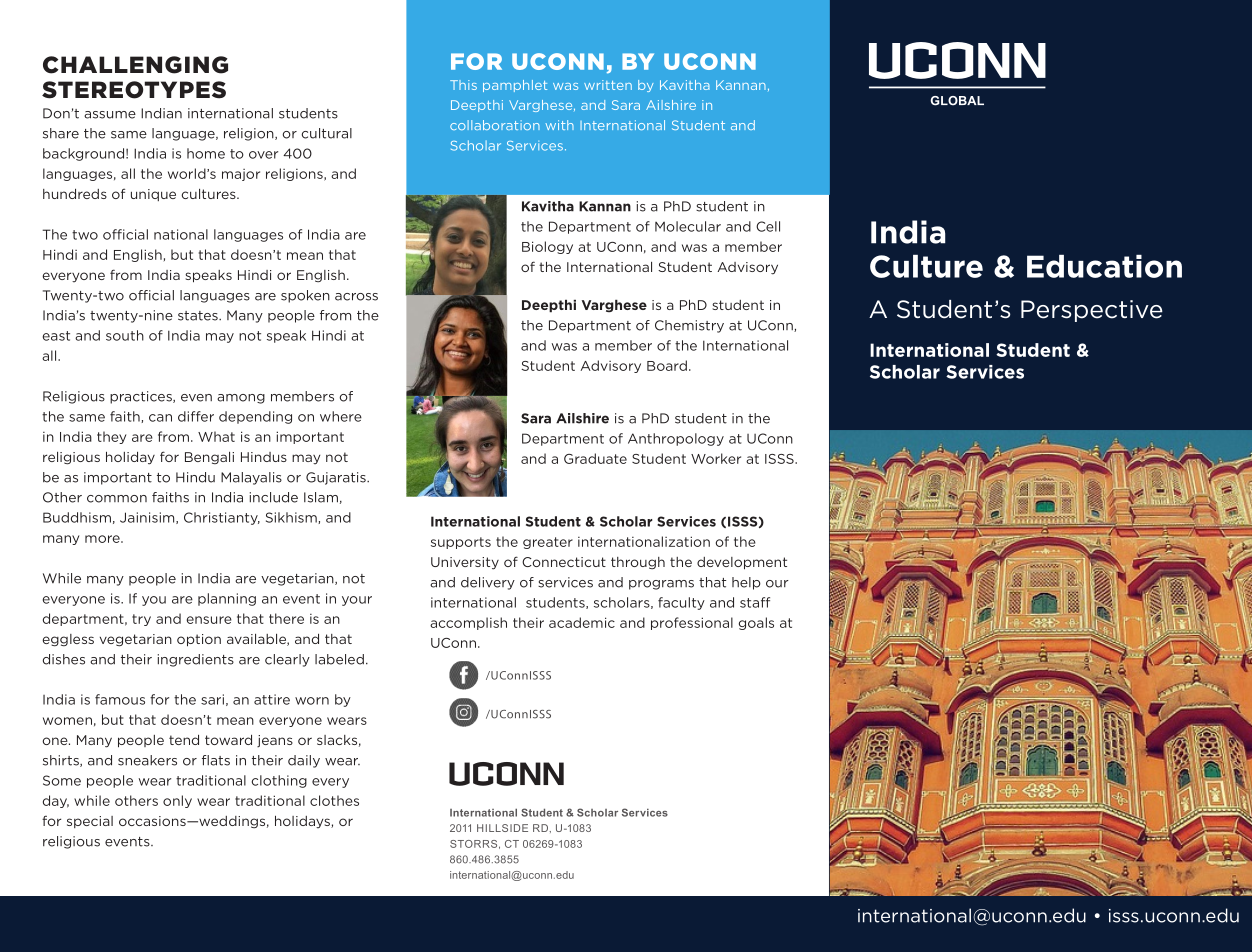 This document has height=952, width=1252. What do you see at coordinates (502, 828) in the document?
I see `HILLSIDE` at bounding box center [502, 828].
